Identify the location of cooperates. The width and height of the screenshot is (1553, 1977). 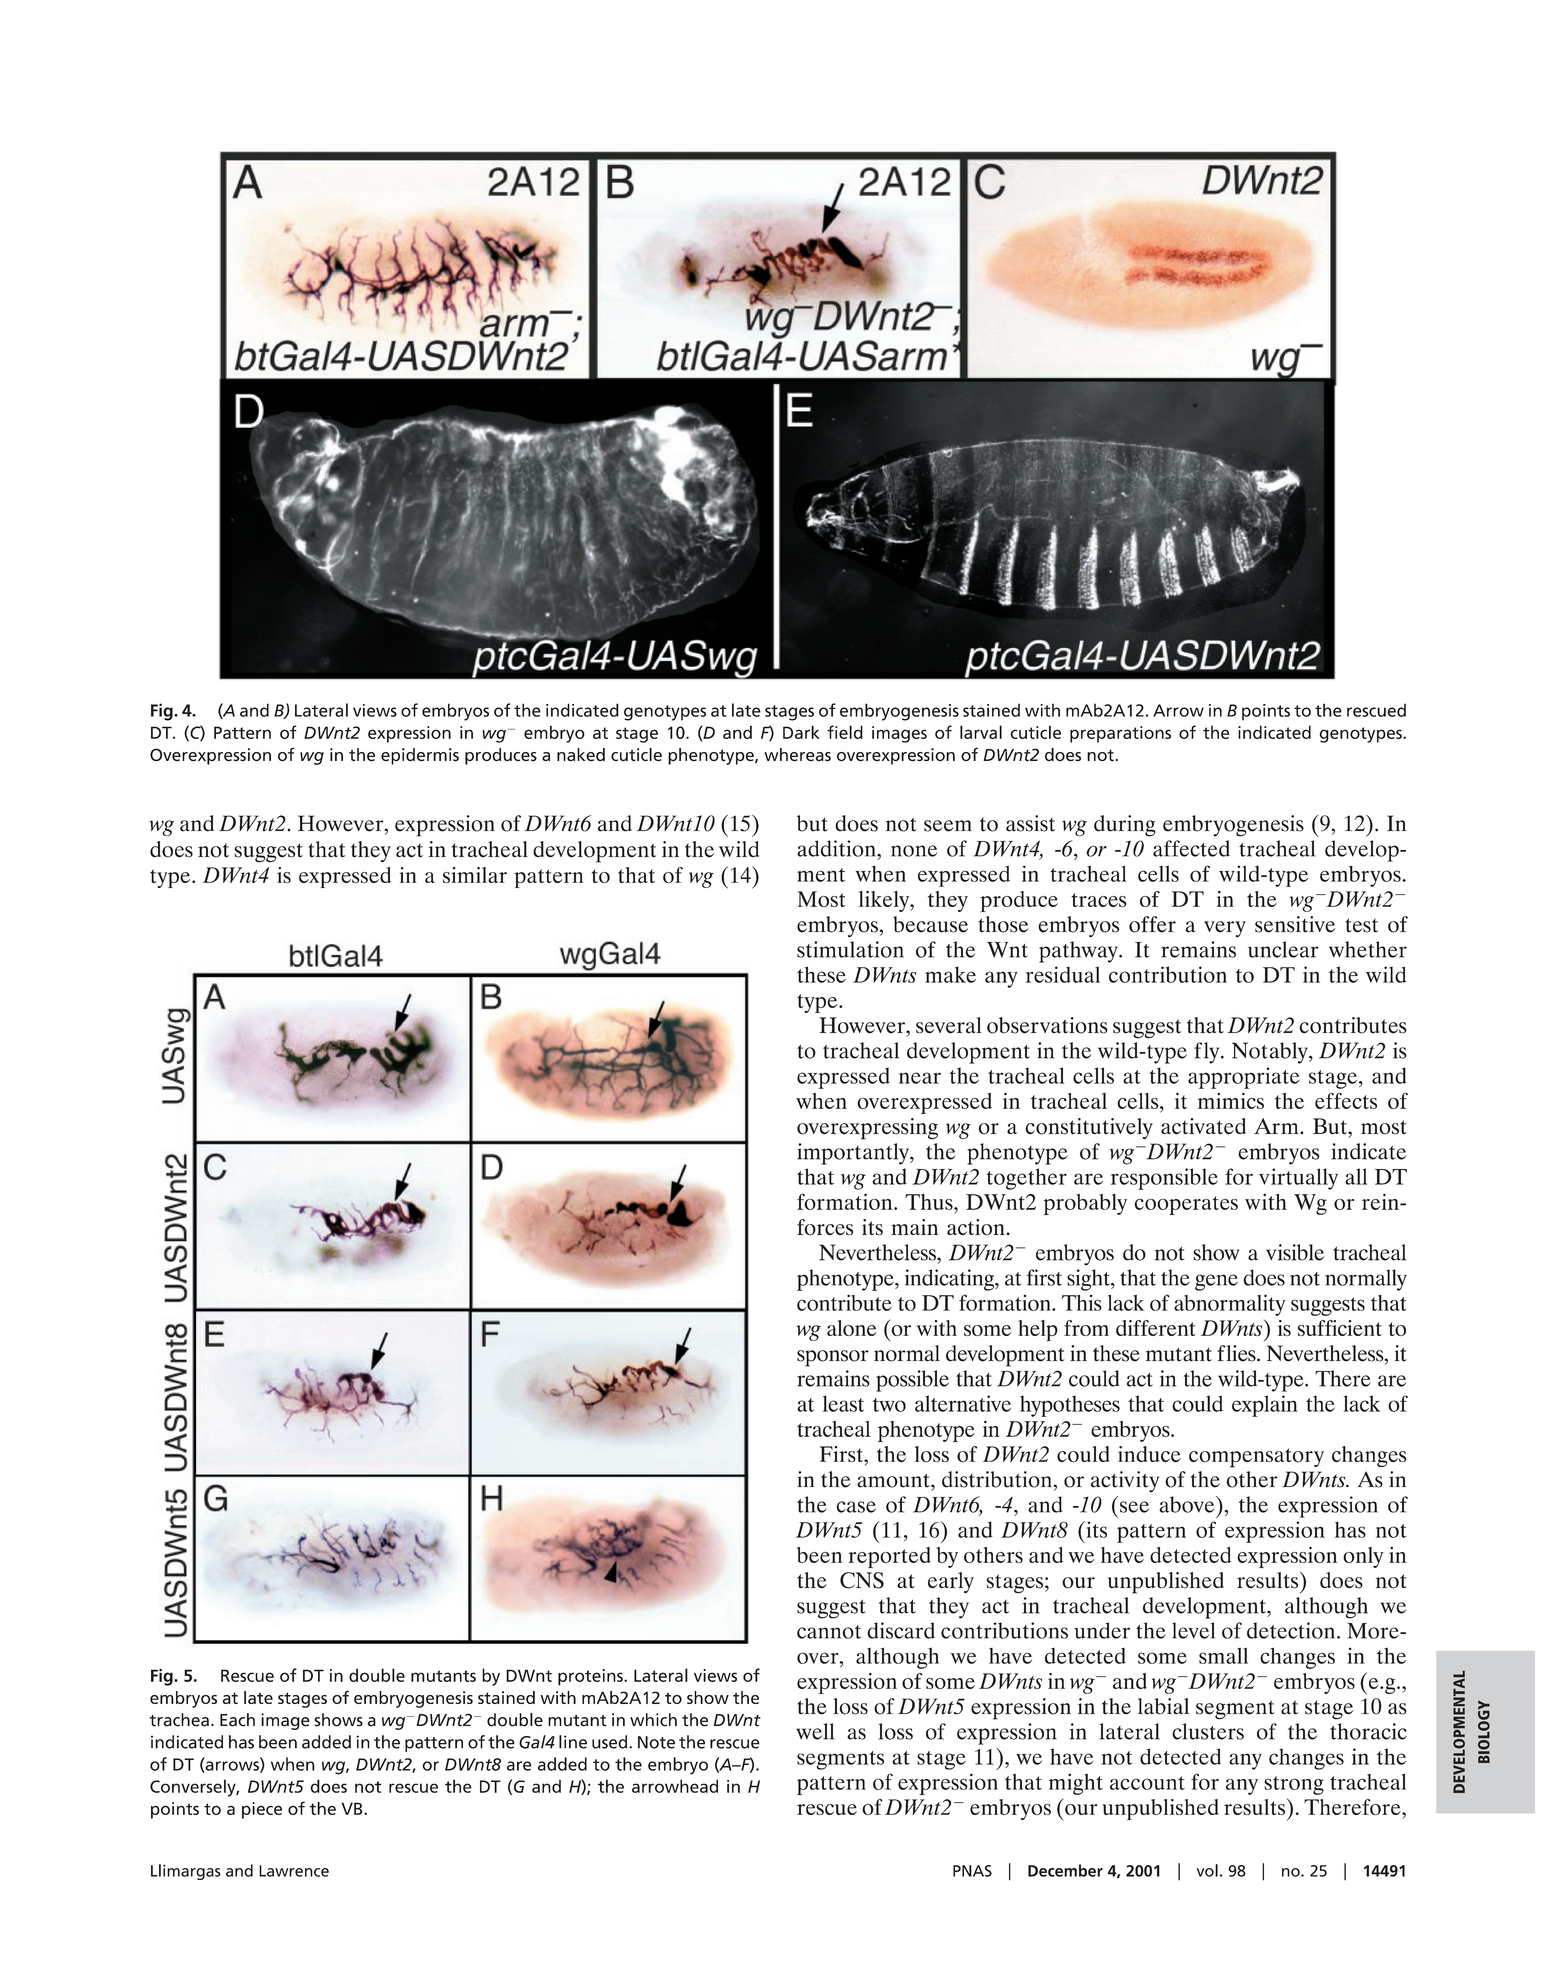
(1186, 1205).
